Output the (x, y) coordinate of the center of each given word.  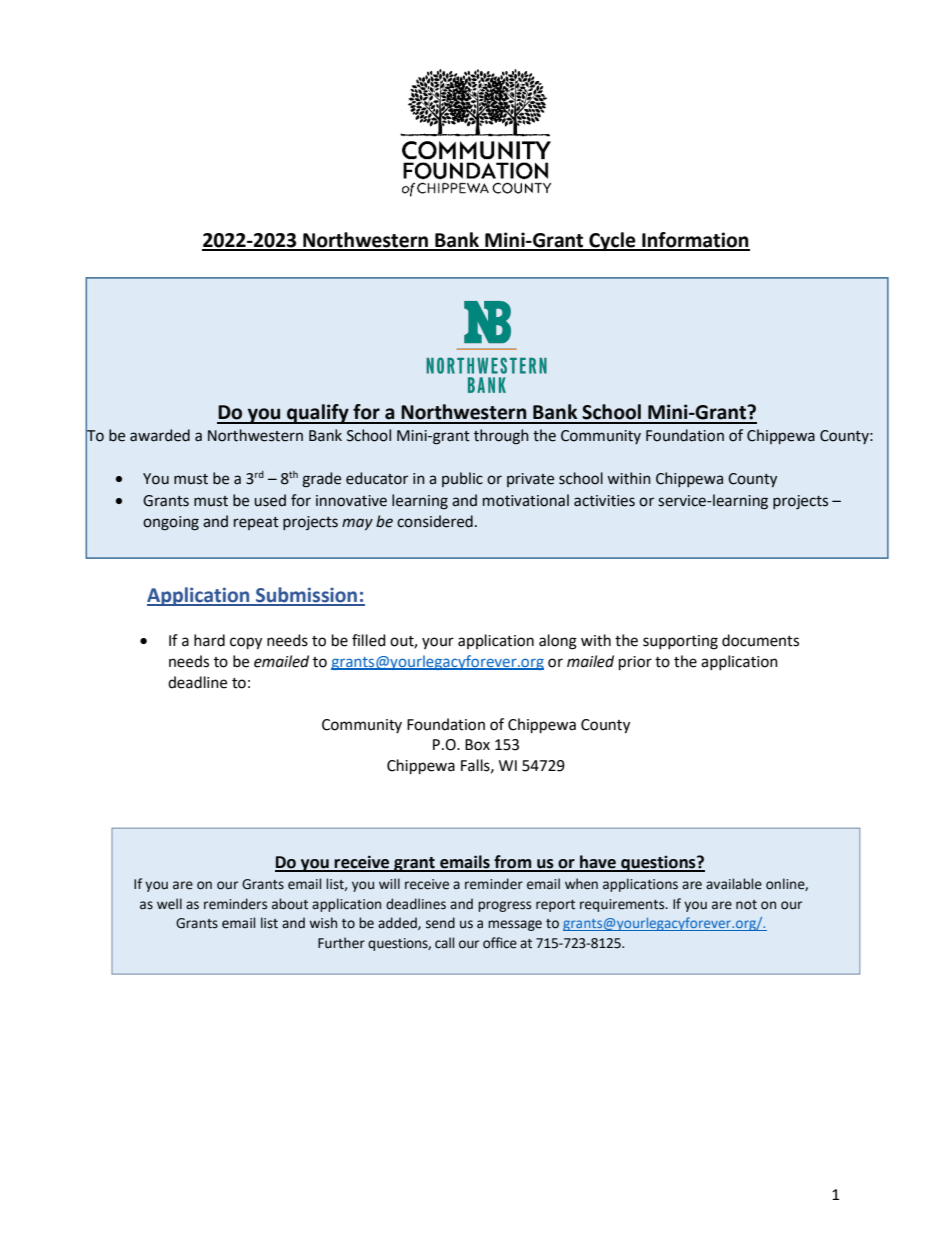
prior (635, 663)
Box (477, 745)
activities (604, 501)
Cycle (612, 241)
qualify (318, 414)
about (290, 904)
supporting (680, 642)
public (462, 479)
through (501, 437)
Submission (307, 596)
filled (369, 640)
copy (246, 643)
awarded (160, 435)
